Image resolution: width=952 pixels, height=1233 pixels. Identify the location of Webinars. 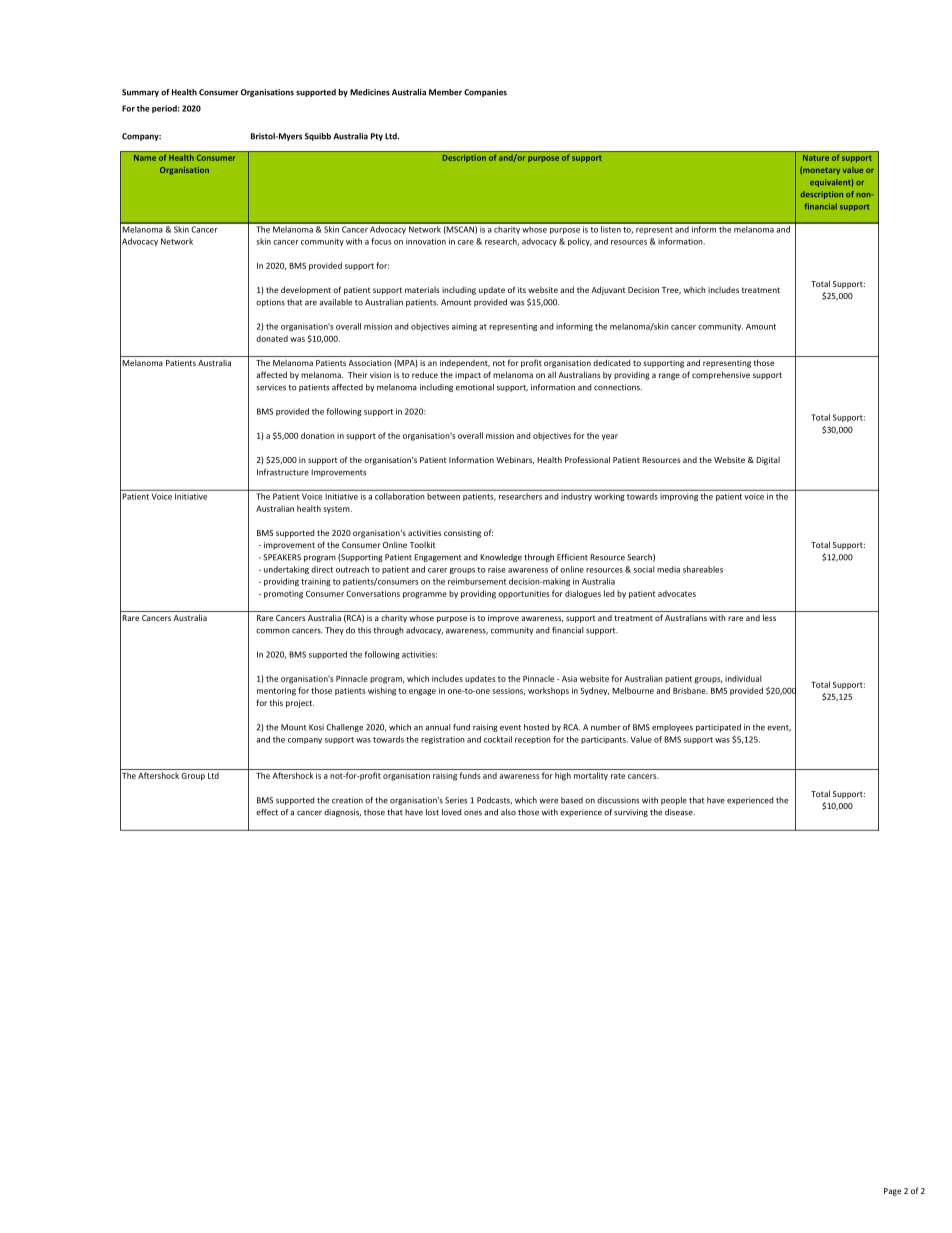
(515, 460).
